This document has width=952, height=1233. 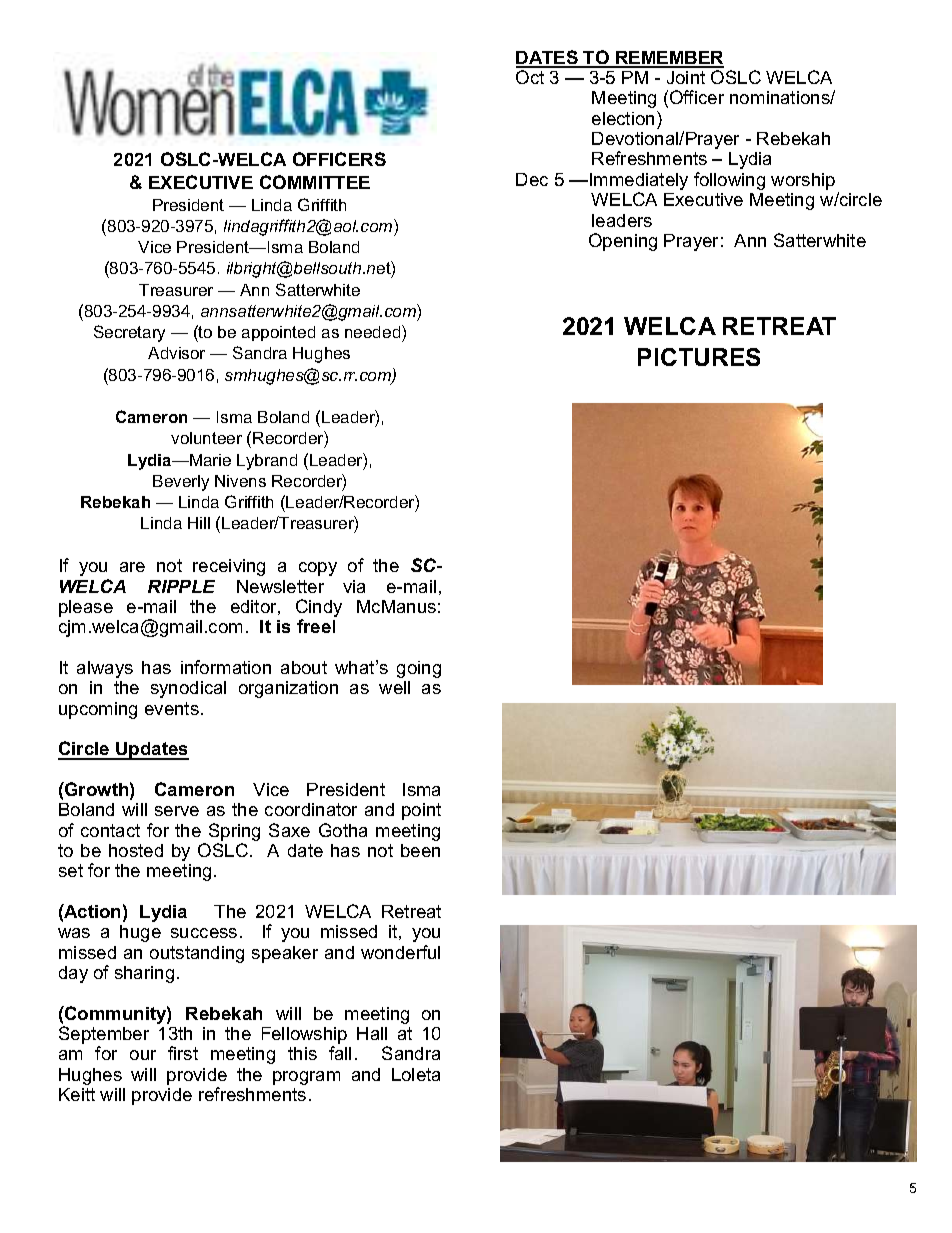 What do you see at coordinates (532, 179) in the document?
I see `Dec` at bounding box center [532, 179].
